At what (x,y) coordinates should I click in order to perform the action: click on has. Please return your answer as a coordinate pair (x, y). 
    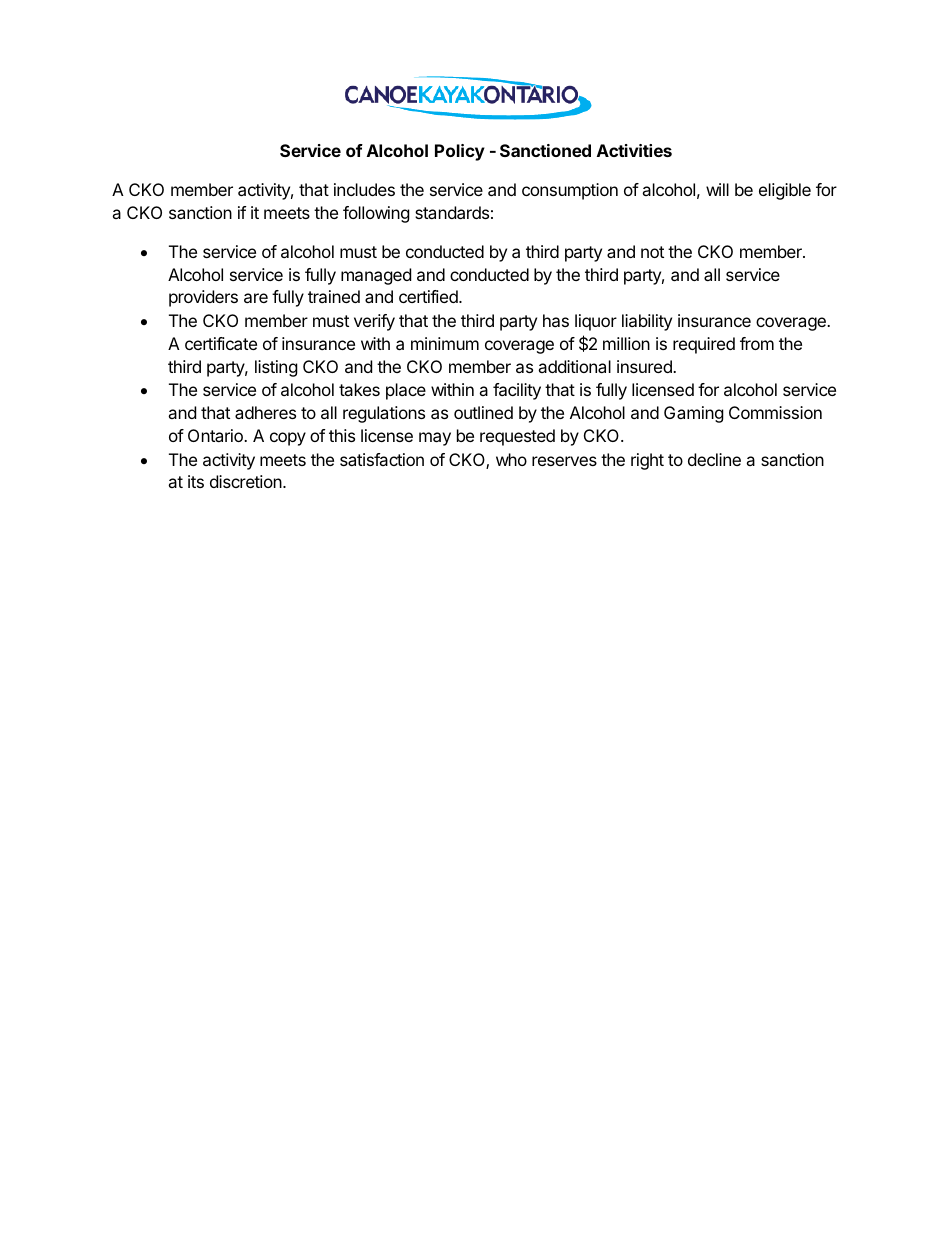
    Looking at the image, I should click on (556, 320).
